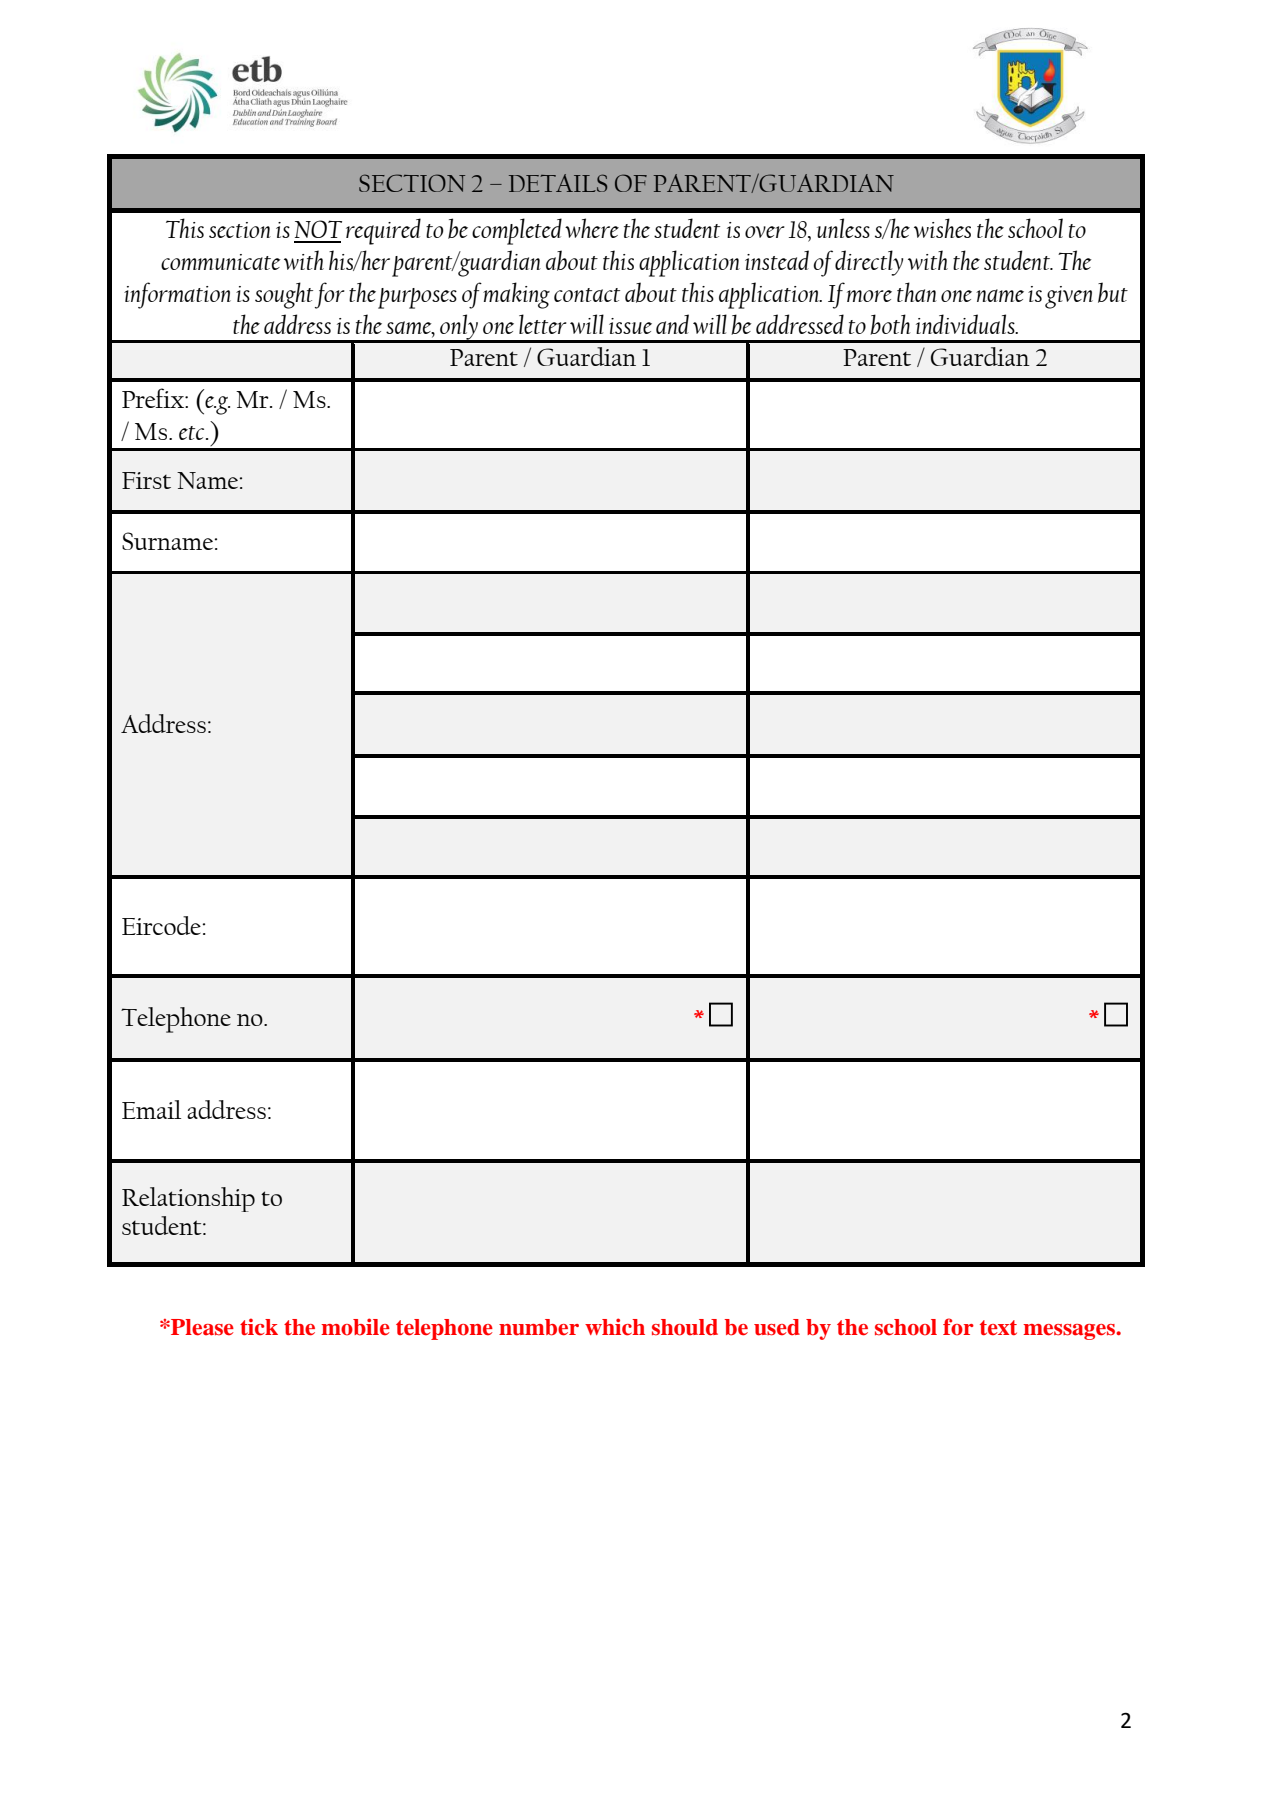 The image size is (1281, 1811). Describe the element at coordinates (193, 433) in the image. I see `etc` at that location.
